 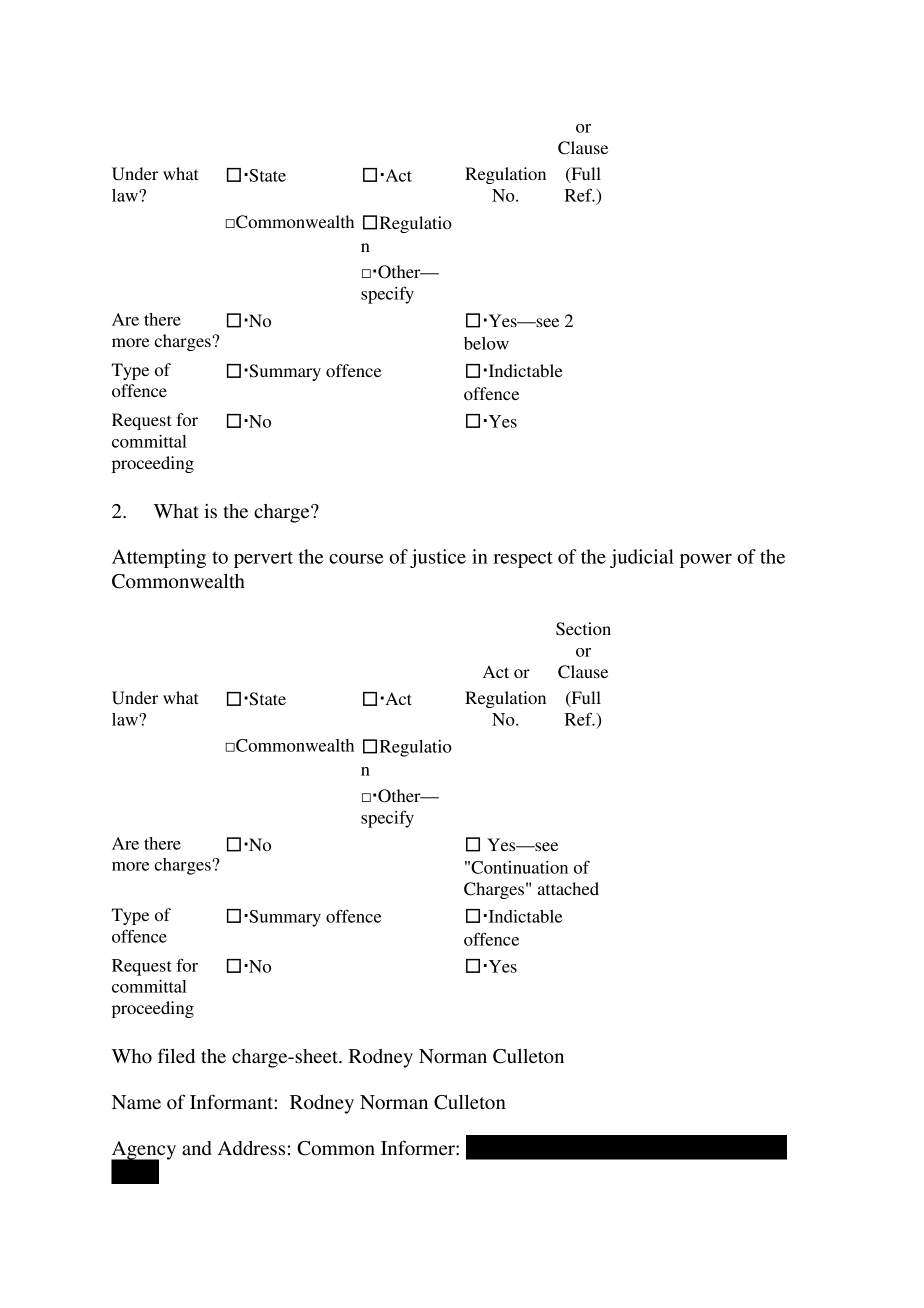 What do you see at coordinates (176, 1056) in the image?
I see `filed` at bounding box center [176, 1056].
